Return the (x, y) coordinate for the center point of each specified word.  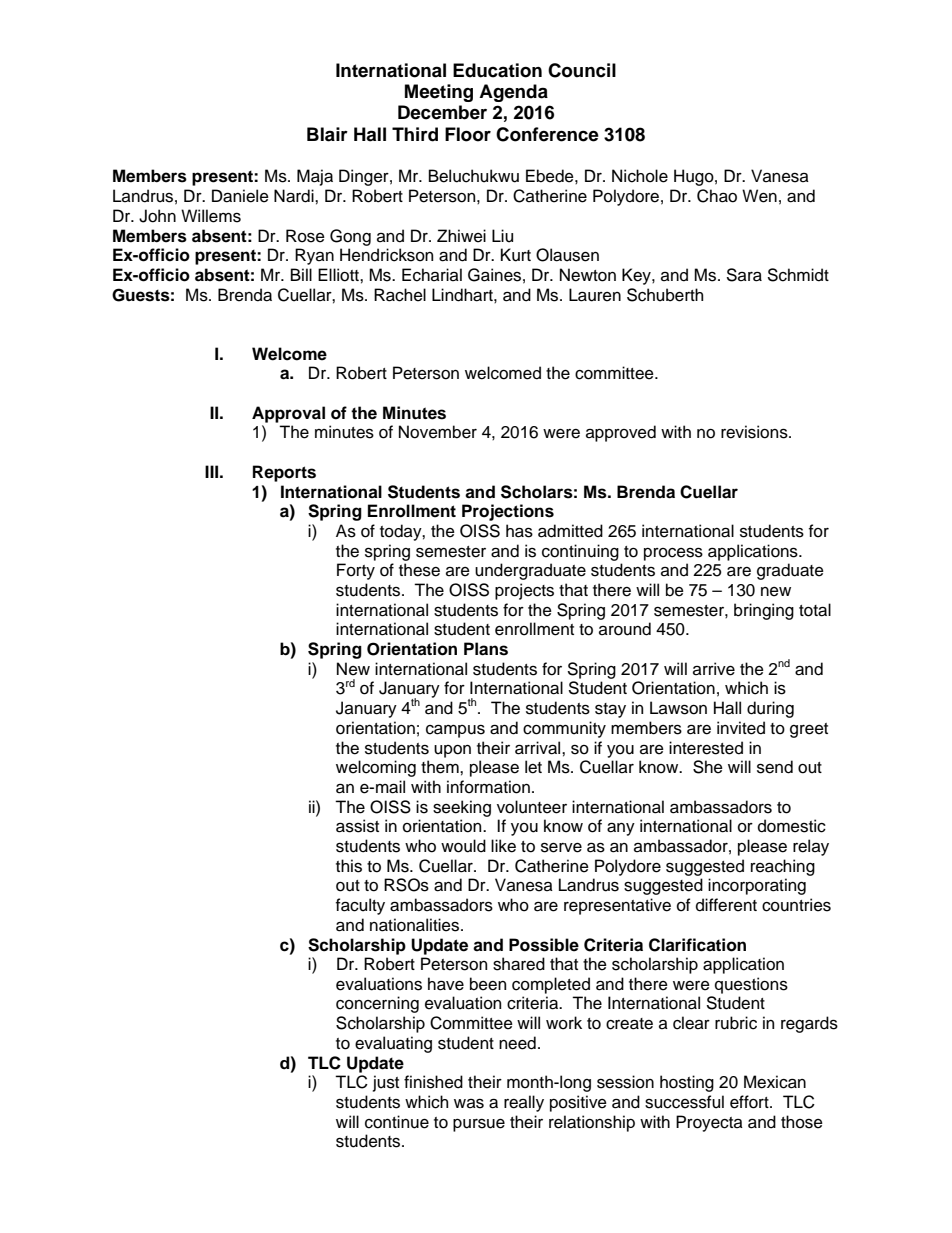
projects (524, 591)
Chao (717, 196)
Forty (356, 571)
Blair (327, 134)
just (386, 1083)
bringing (764, 611)
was (469, 1103)
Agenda (513, 93)
